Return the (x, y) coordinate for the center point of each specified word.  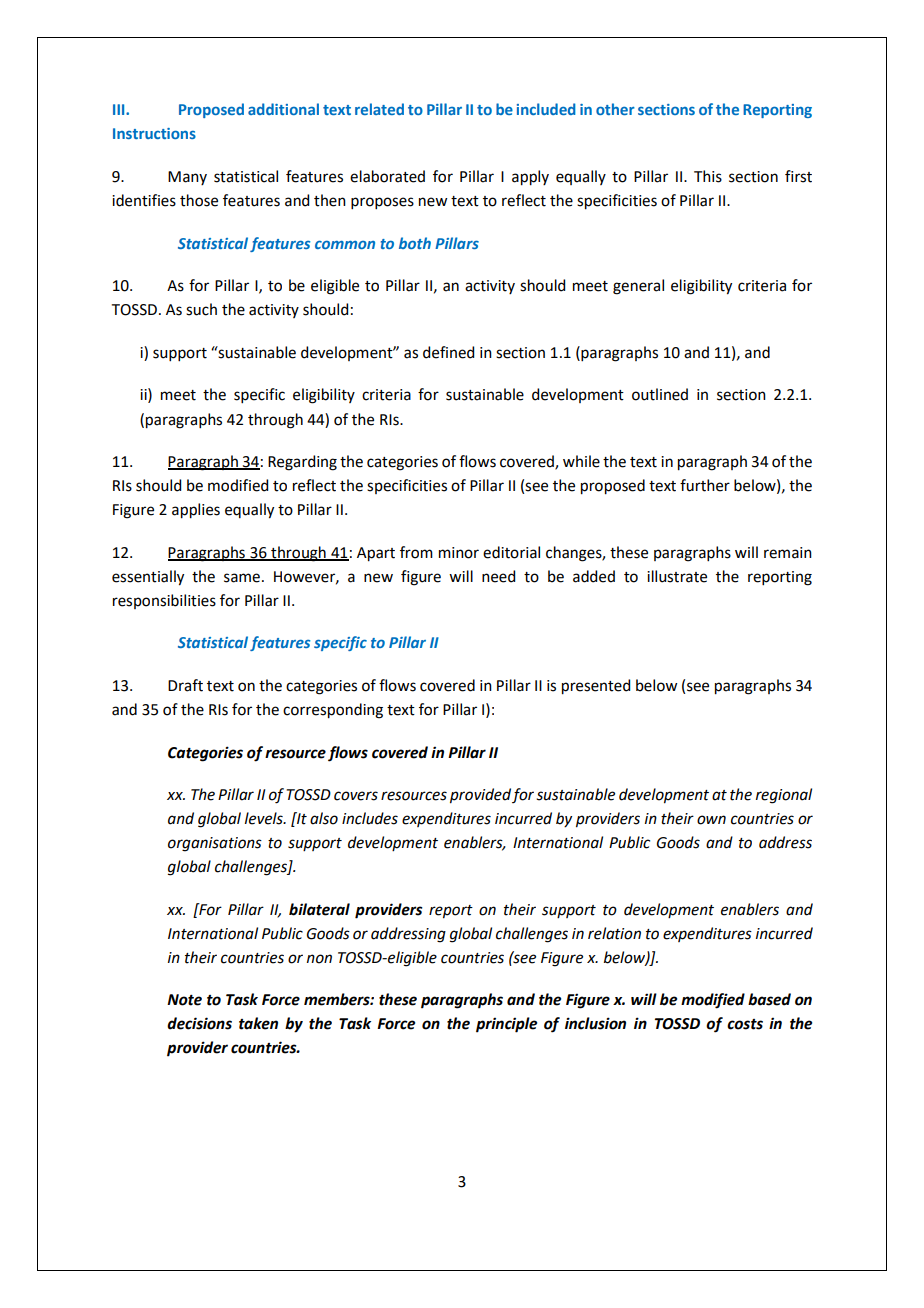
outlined (660, 394)
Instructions (154, 133)
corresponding (333, 711)
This (708, 176)
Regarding (302, 463)
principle (506, 1025)
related (379, 109)
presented (596, 687)
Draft (185, 685)
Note (184, 1000)
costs (745, 1024)
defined (448, 352)
